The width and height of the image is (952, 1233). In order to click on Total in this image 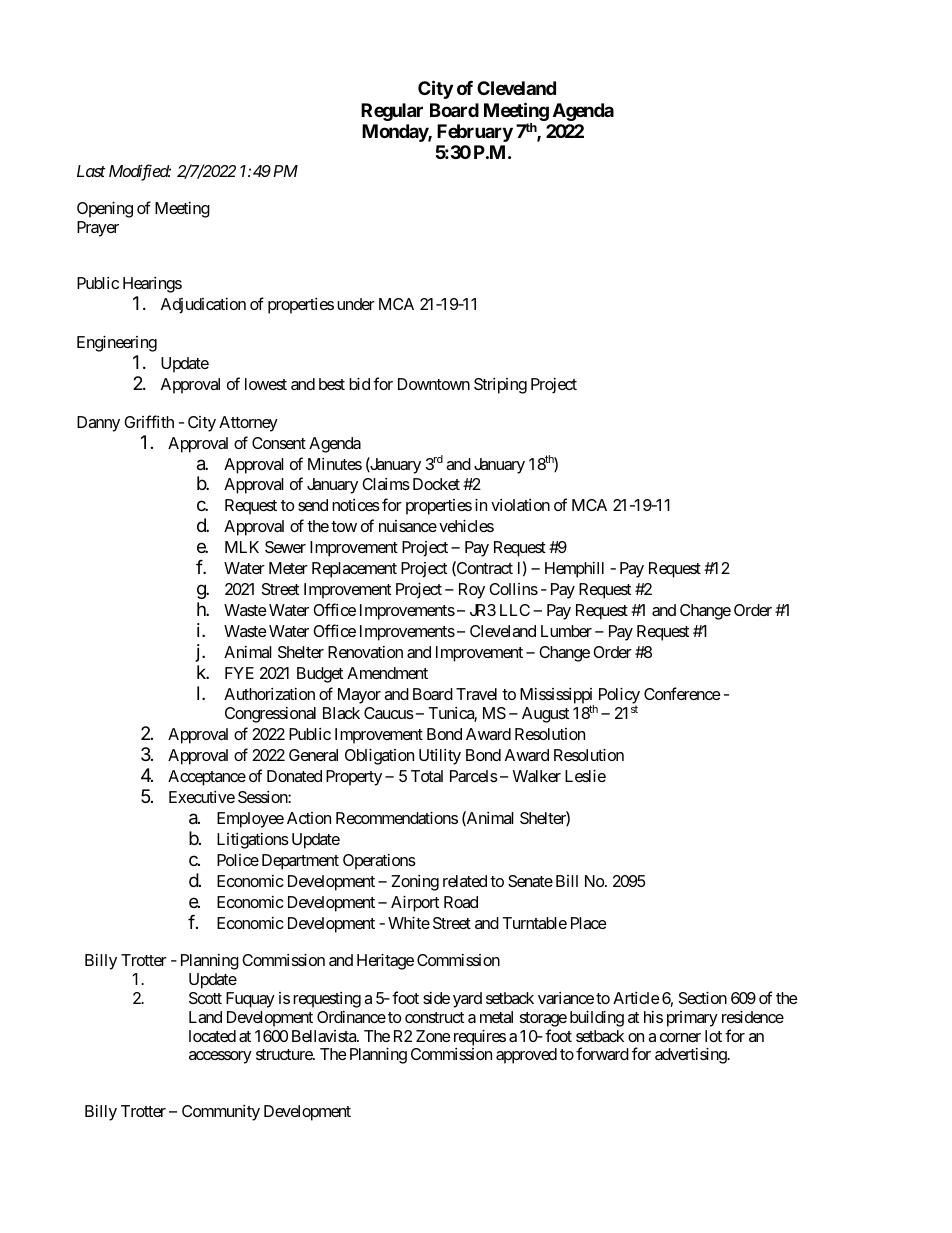, I will do `click(427, 776)`.
